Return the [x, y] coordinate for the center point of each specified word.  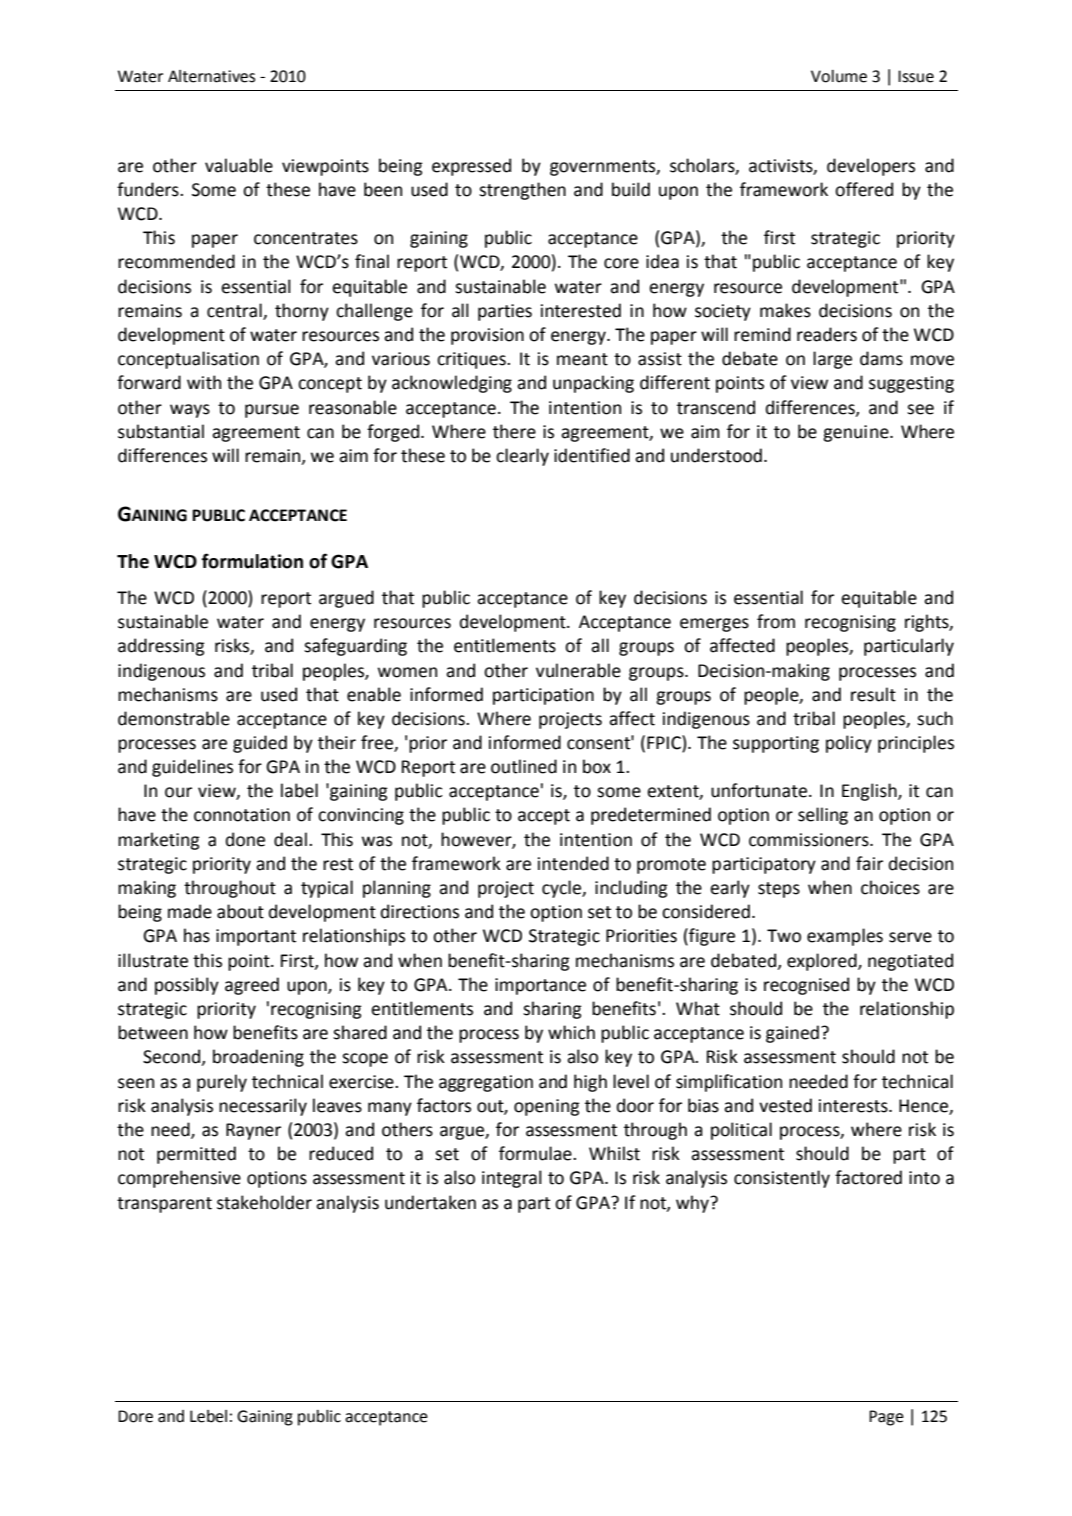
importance [540, 986]
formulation [252, 561]
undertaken [430, 1202]
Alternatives [211, 76]
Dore [135, 1416]
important [256, 937]
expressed [471, 167]
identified [592, 455]
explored [823, 962]
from [776, 621]
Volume [839, 76]
